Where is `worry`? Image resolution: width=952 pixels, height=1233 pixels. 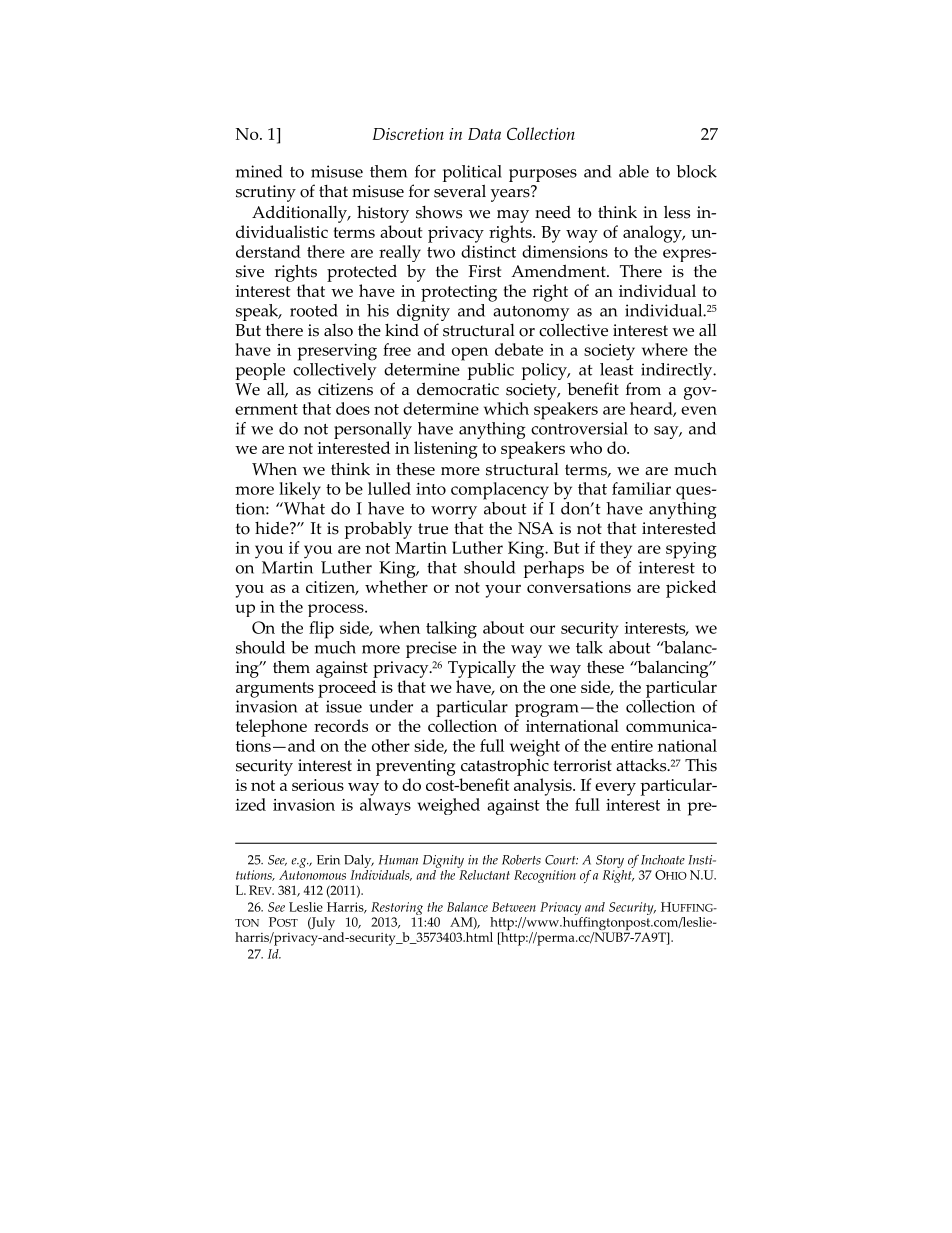 worry is located at coordinates (454, 512).
